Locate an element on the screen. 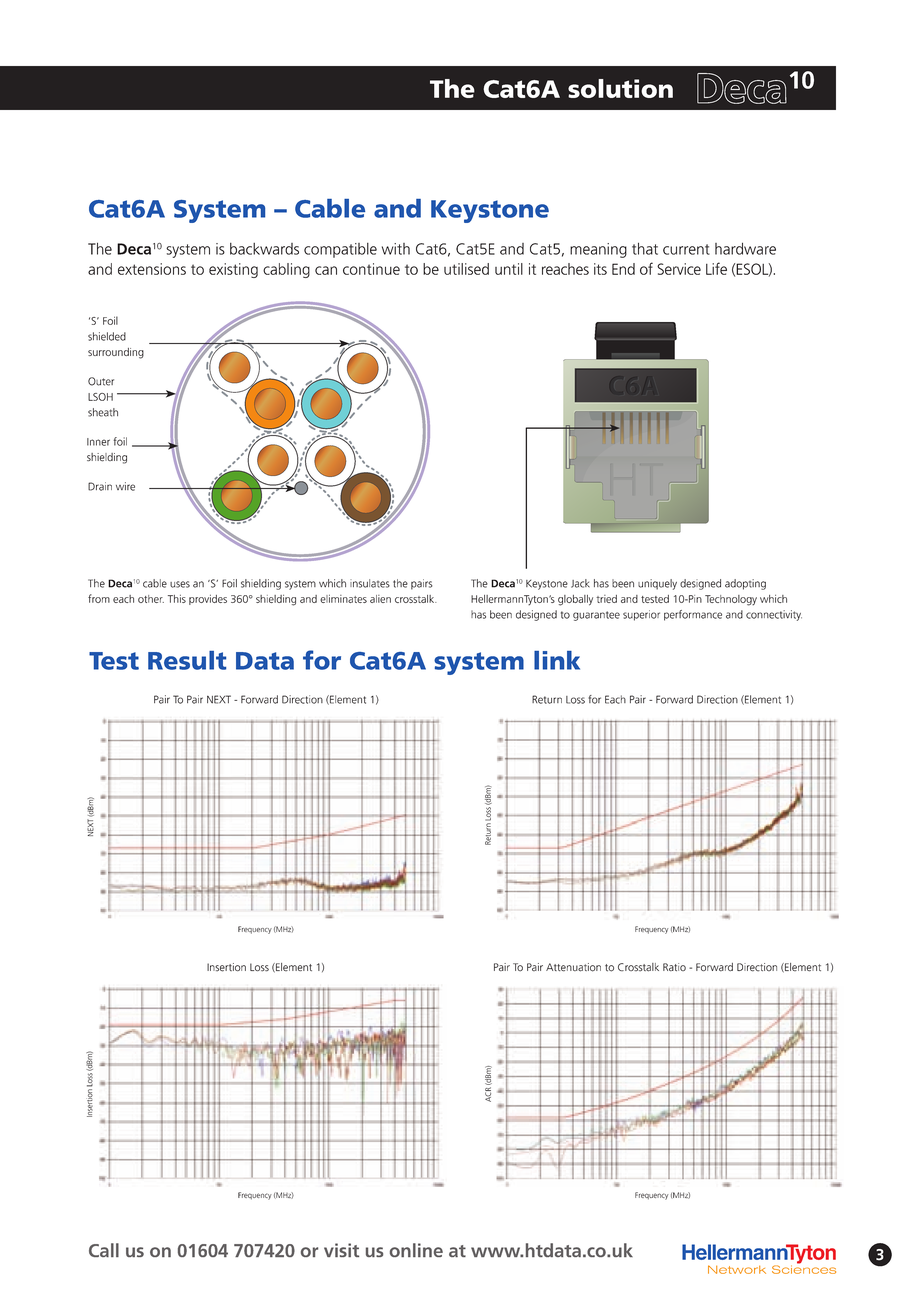 The height and width of the screenshot is (1308, 924). solution is located at coordinates (620, 88).
